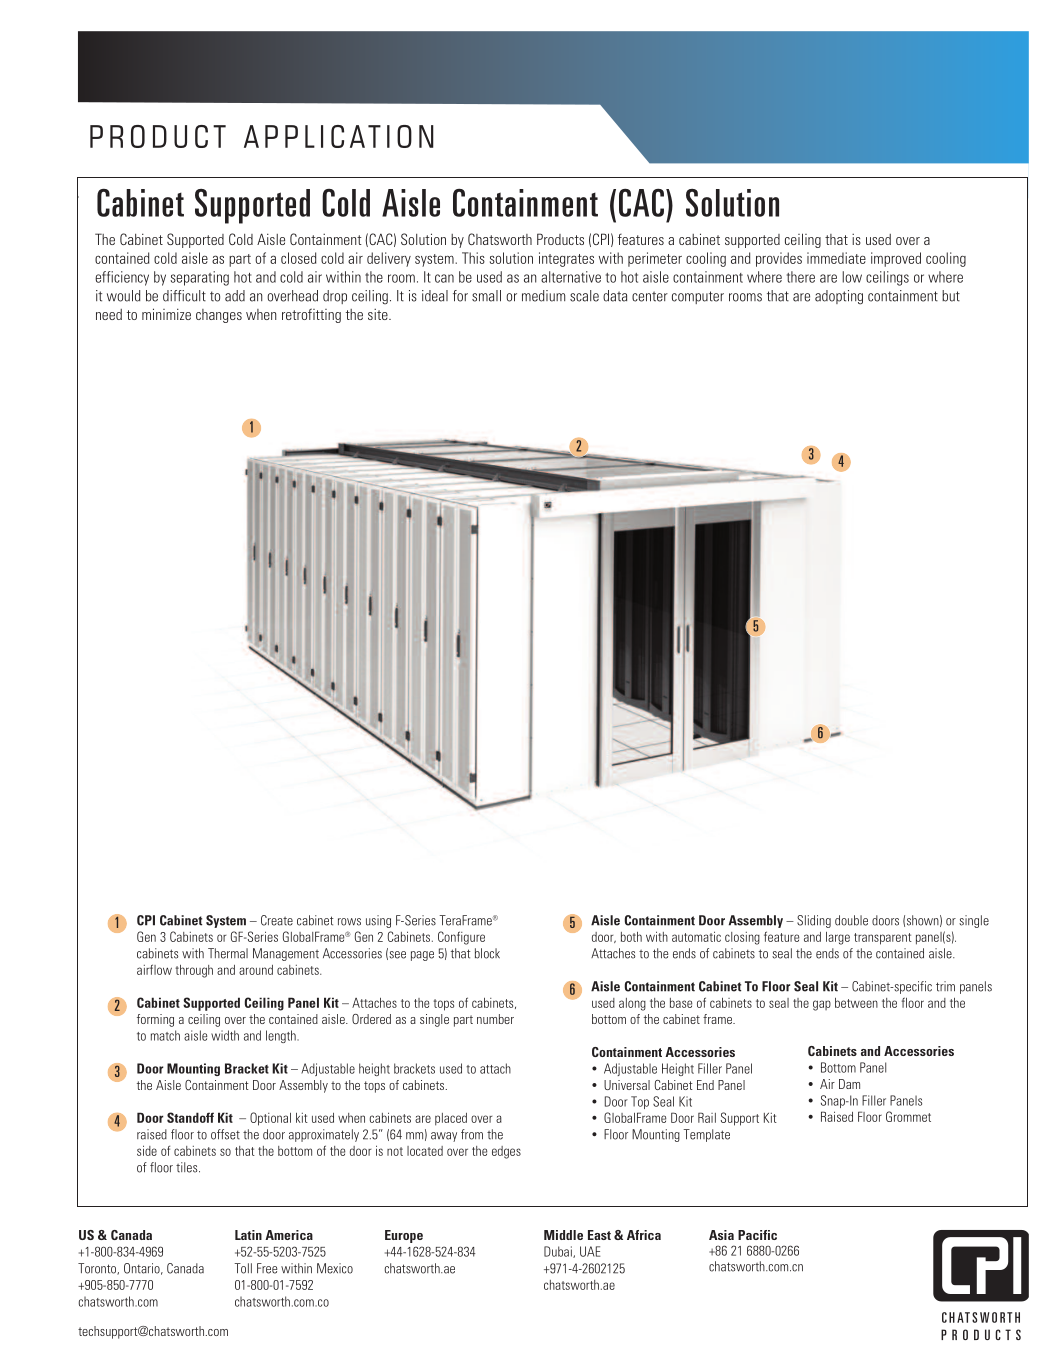 The height and width of the screenshot is (1372, 1060). What do you see at coordinates (277, 920) in the screenshot?
I see `Create` at bounding box center [277, 920].
